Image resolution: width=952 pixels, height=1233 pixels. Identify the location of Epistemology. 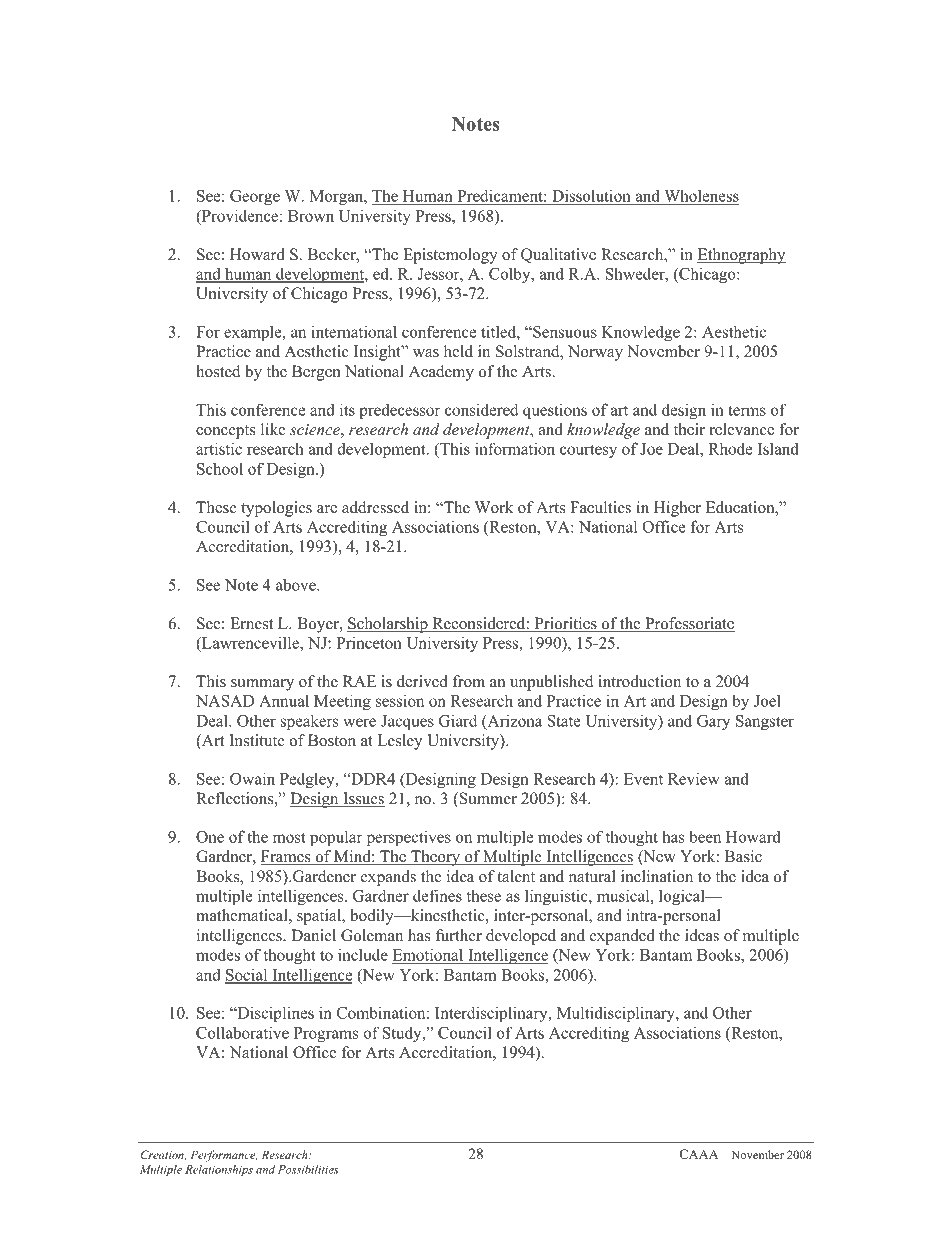
(450, 256).
